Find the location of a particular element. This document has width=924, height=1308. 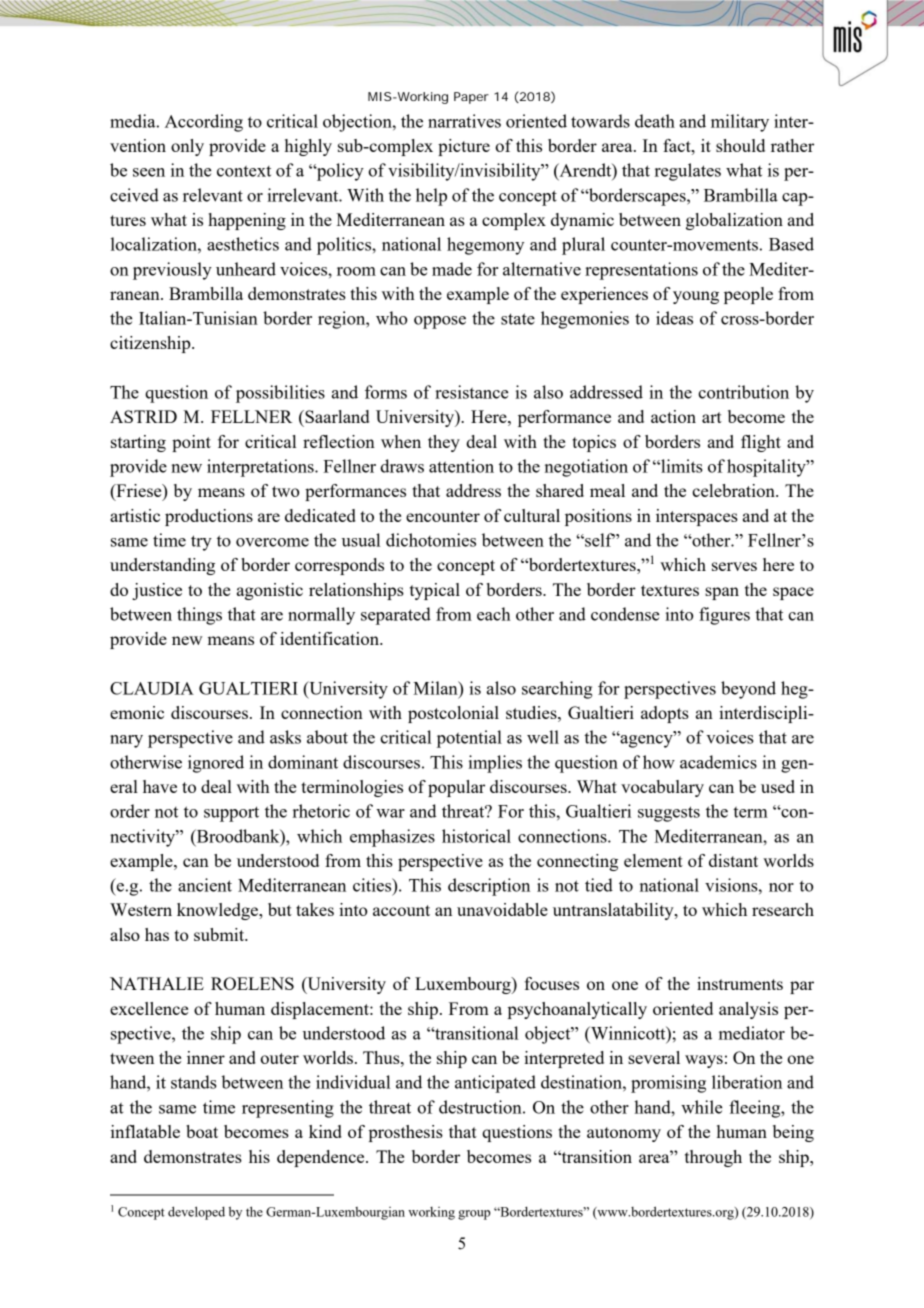

group is located at coordinates (474, 1215).
